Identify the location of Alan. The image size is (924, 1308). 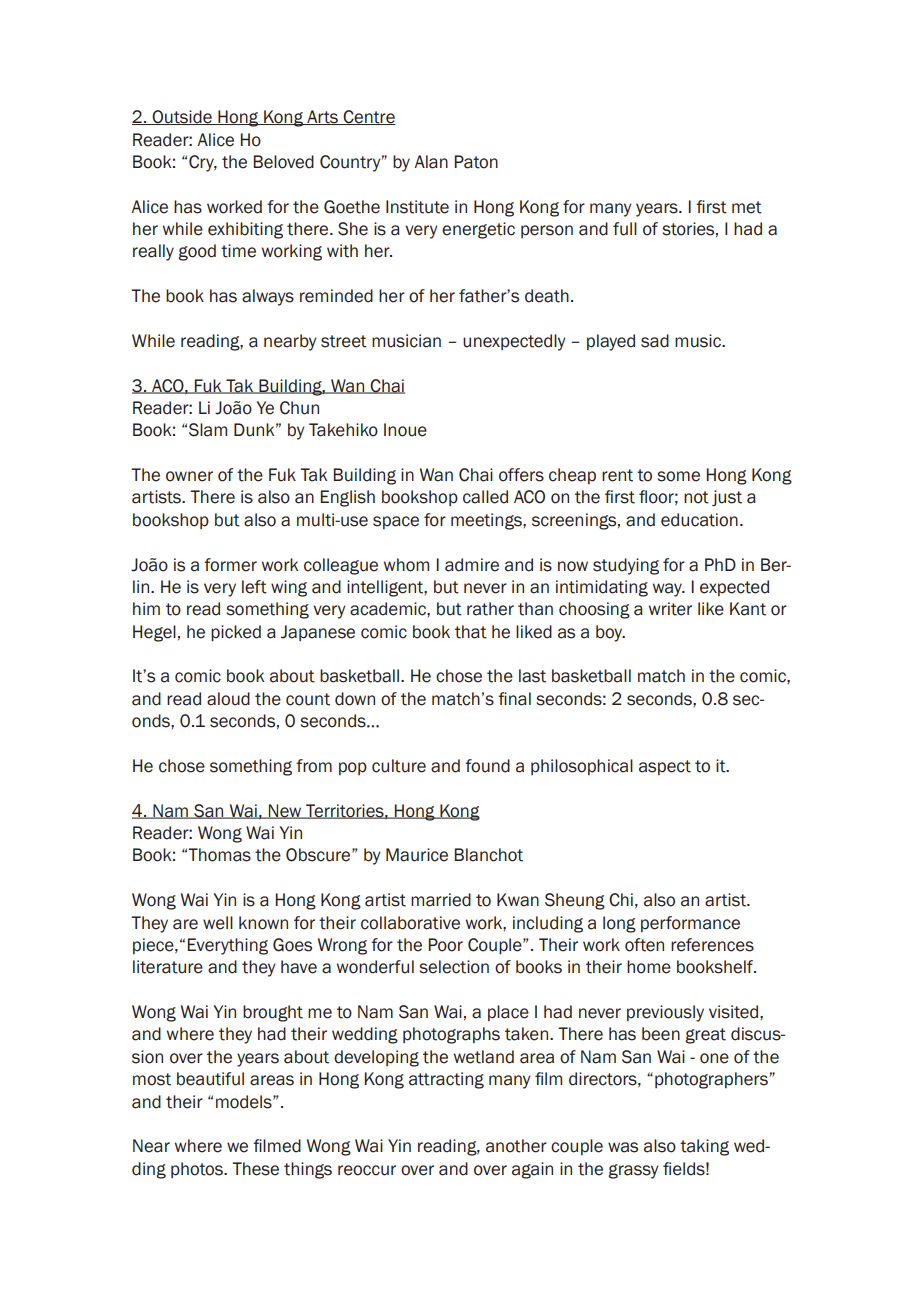
(431, 162).
